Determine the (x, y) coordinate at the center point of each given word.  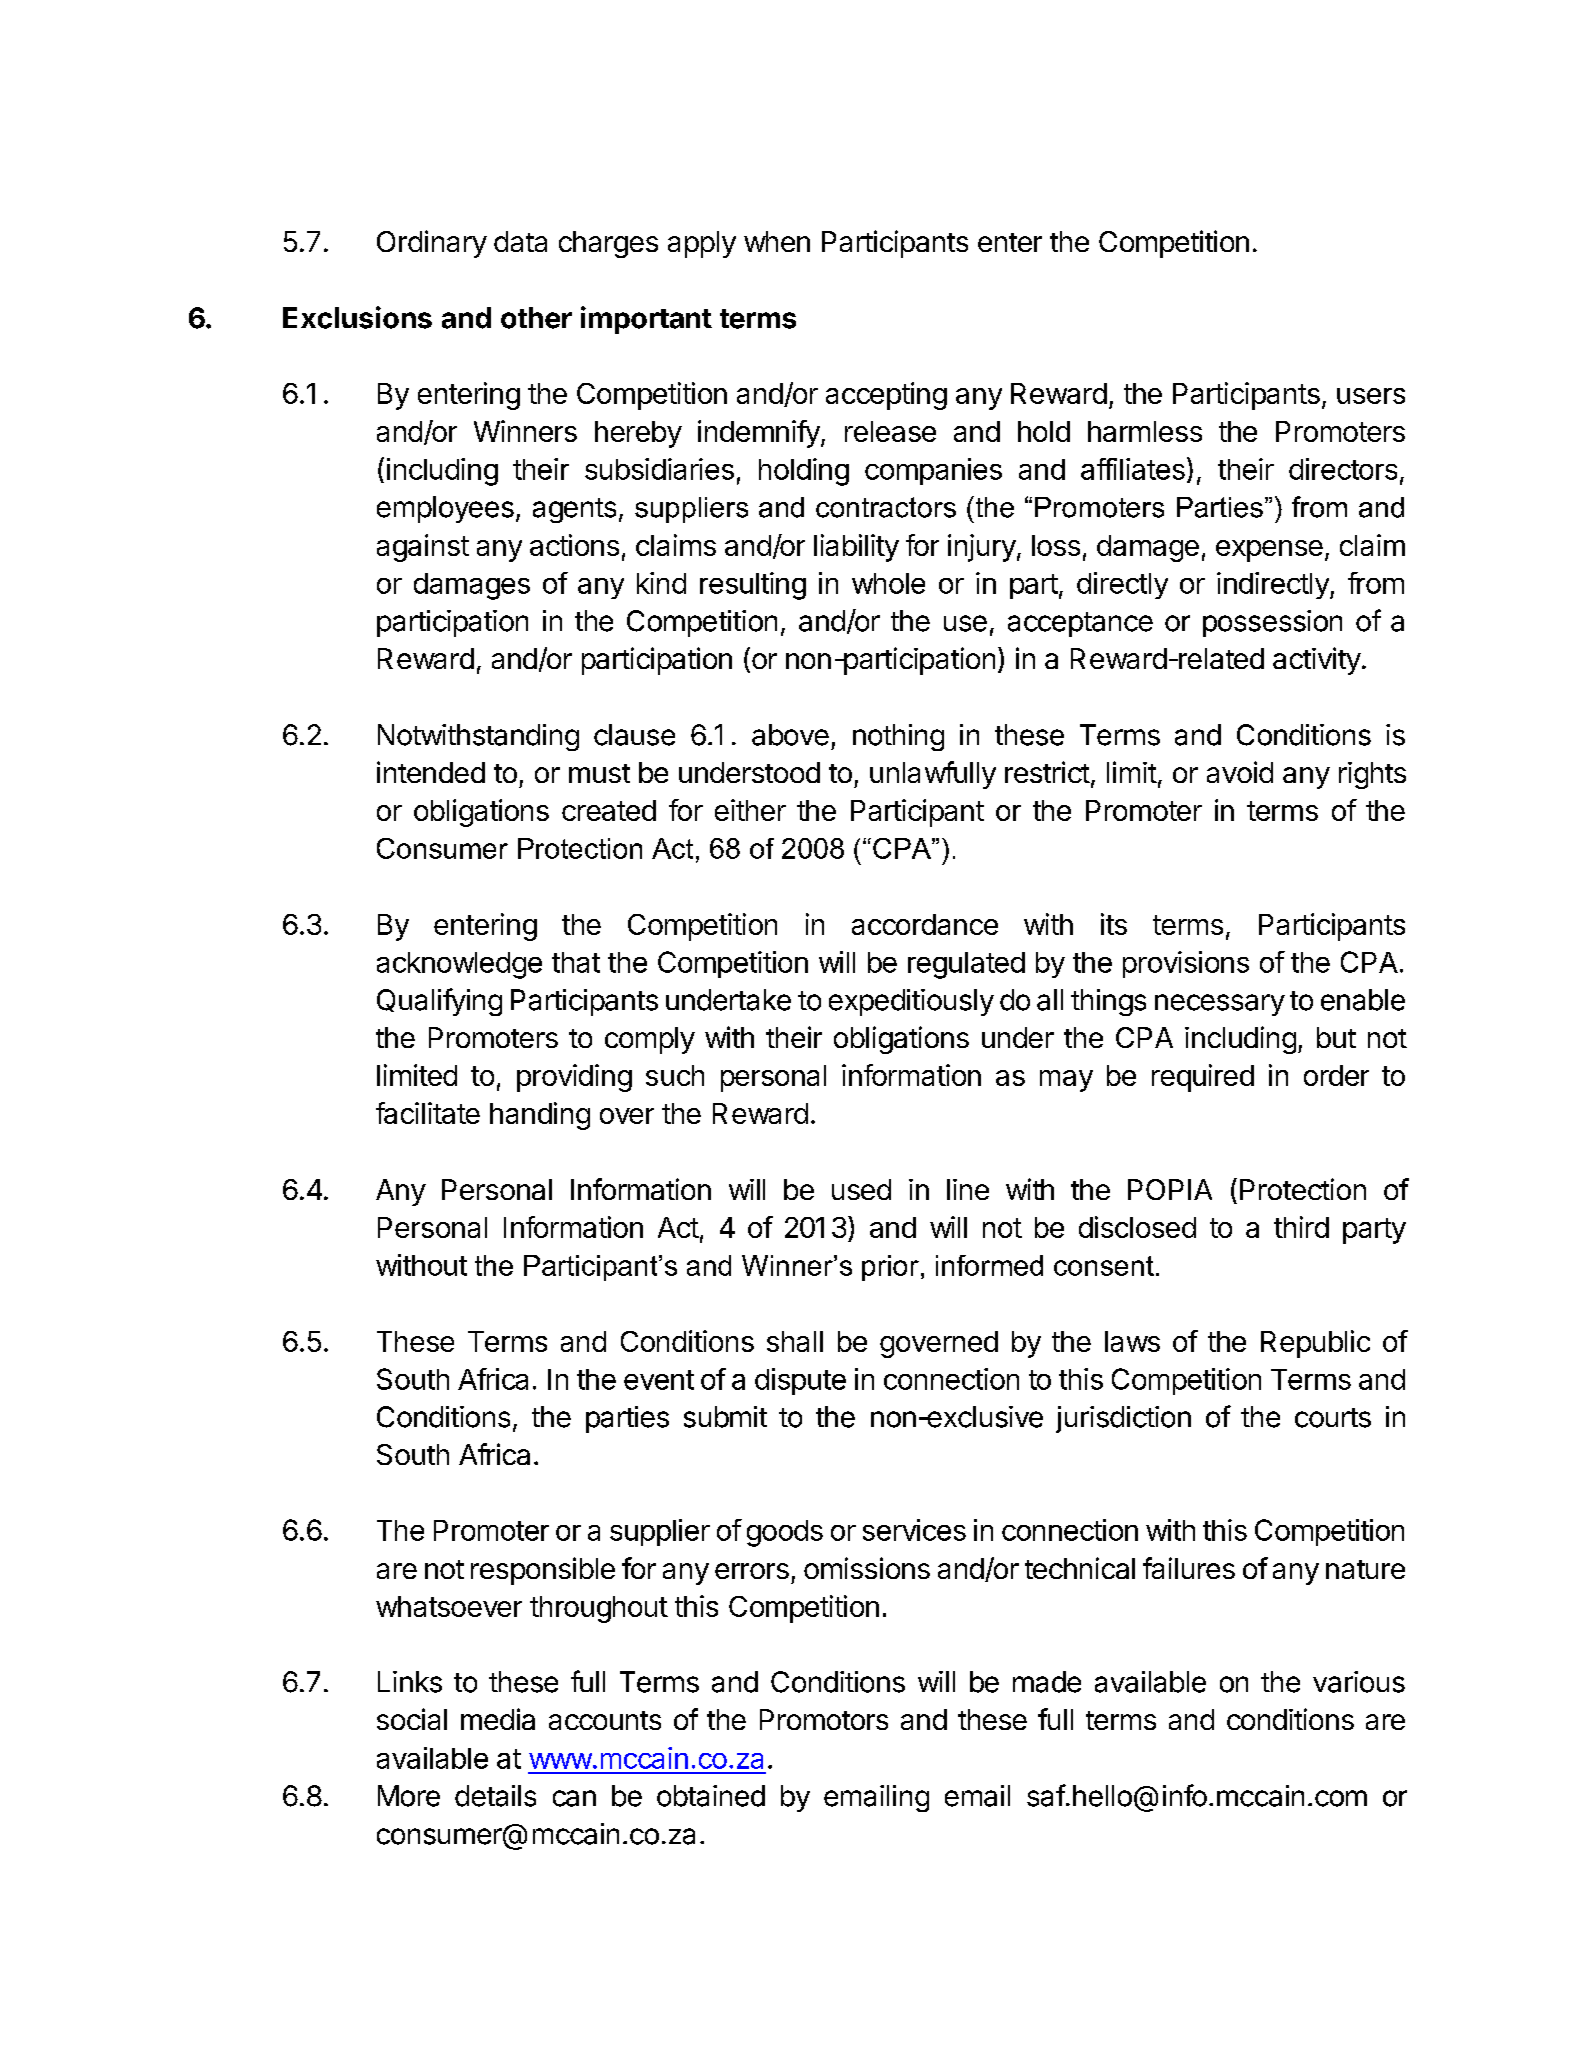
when (777, 241)
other (536, 318)
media (498, 1719)
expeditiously (911, 1002)
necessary (1220, 1005)
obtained (711, 1796)
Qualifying (439, 1002)
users (1371, 396)
